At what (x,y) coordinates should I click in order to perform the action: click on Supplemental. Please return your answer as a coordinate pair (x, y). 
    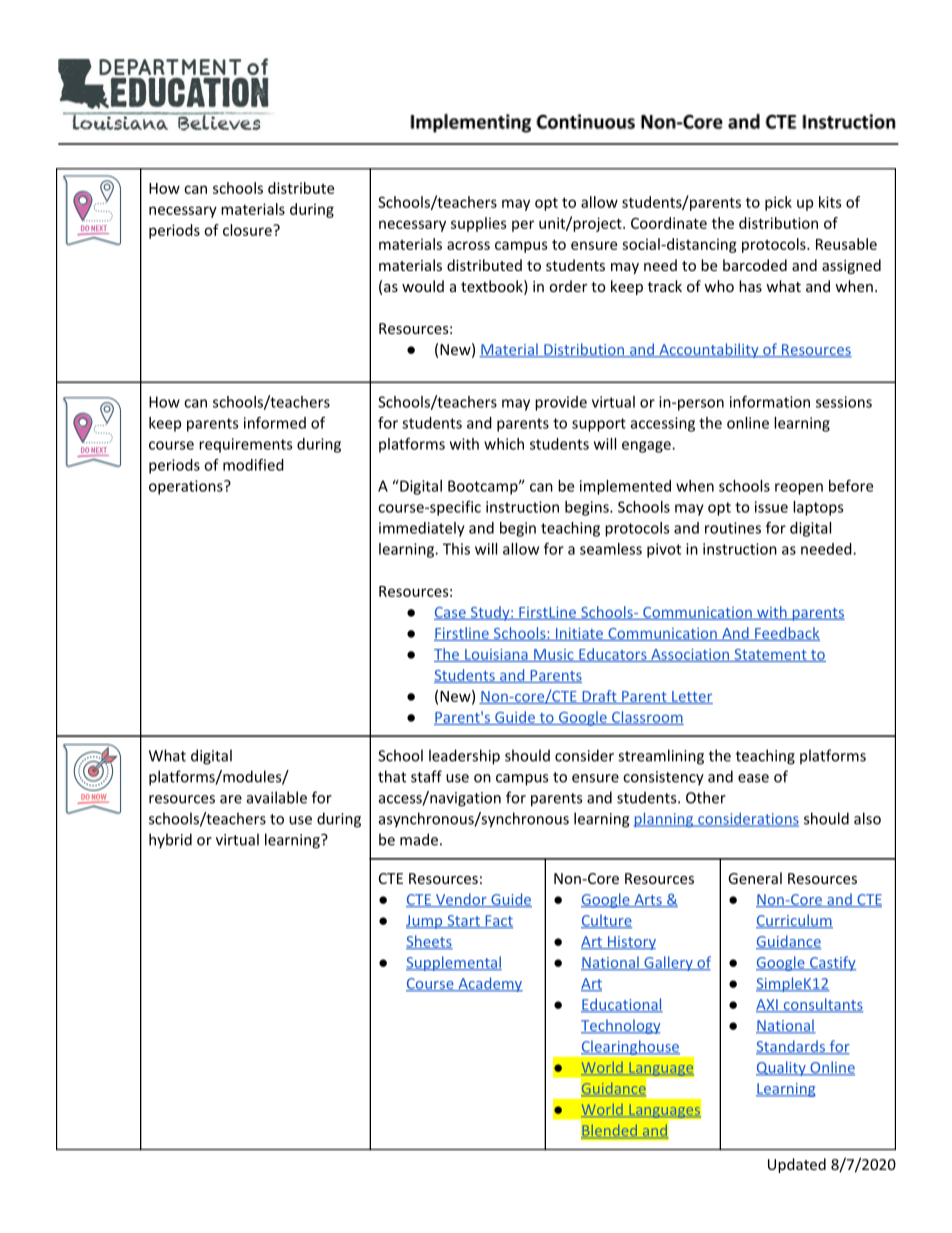
    Looking at the image, I should click on (454, 963).
